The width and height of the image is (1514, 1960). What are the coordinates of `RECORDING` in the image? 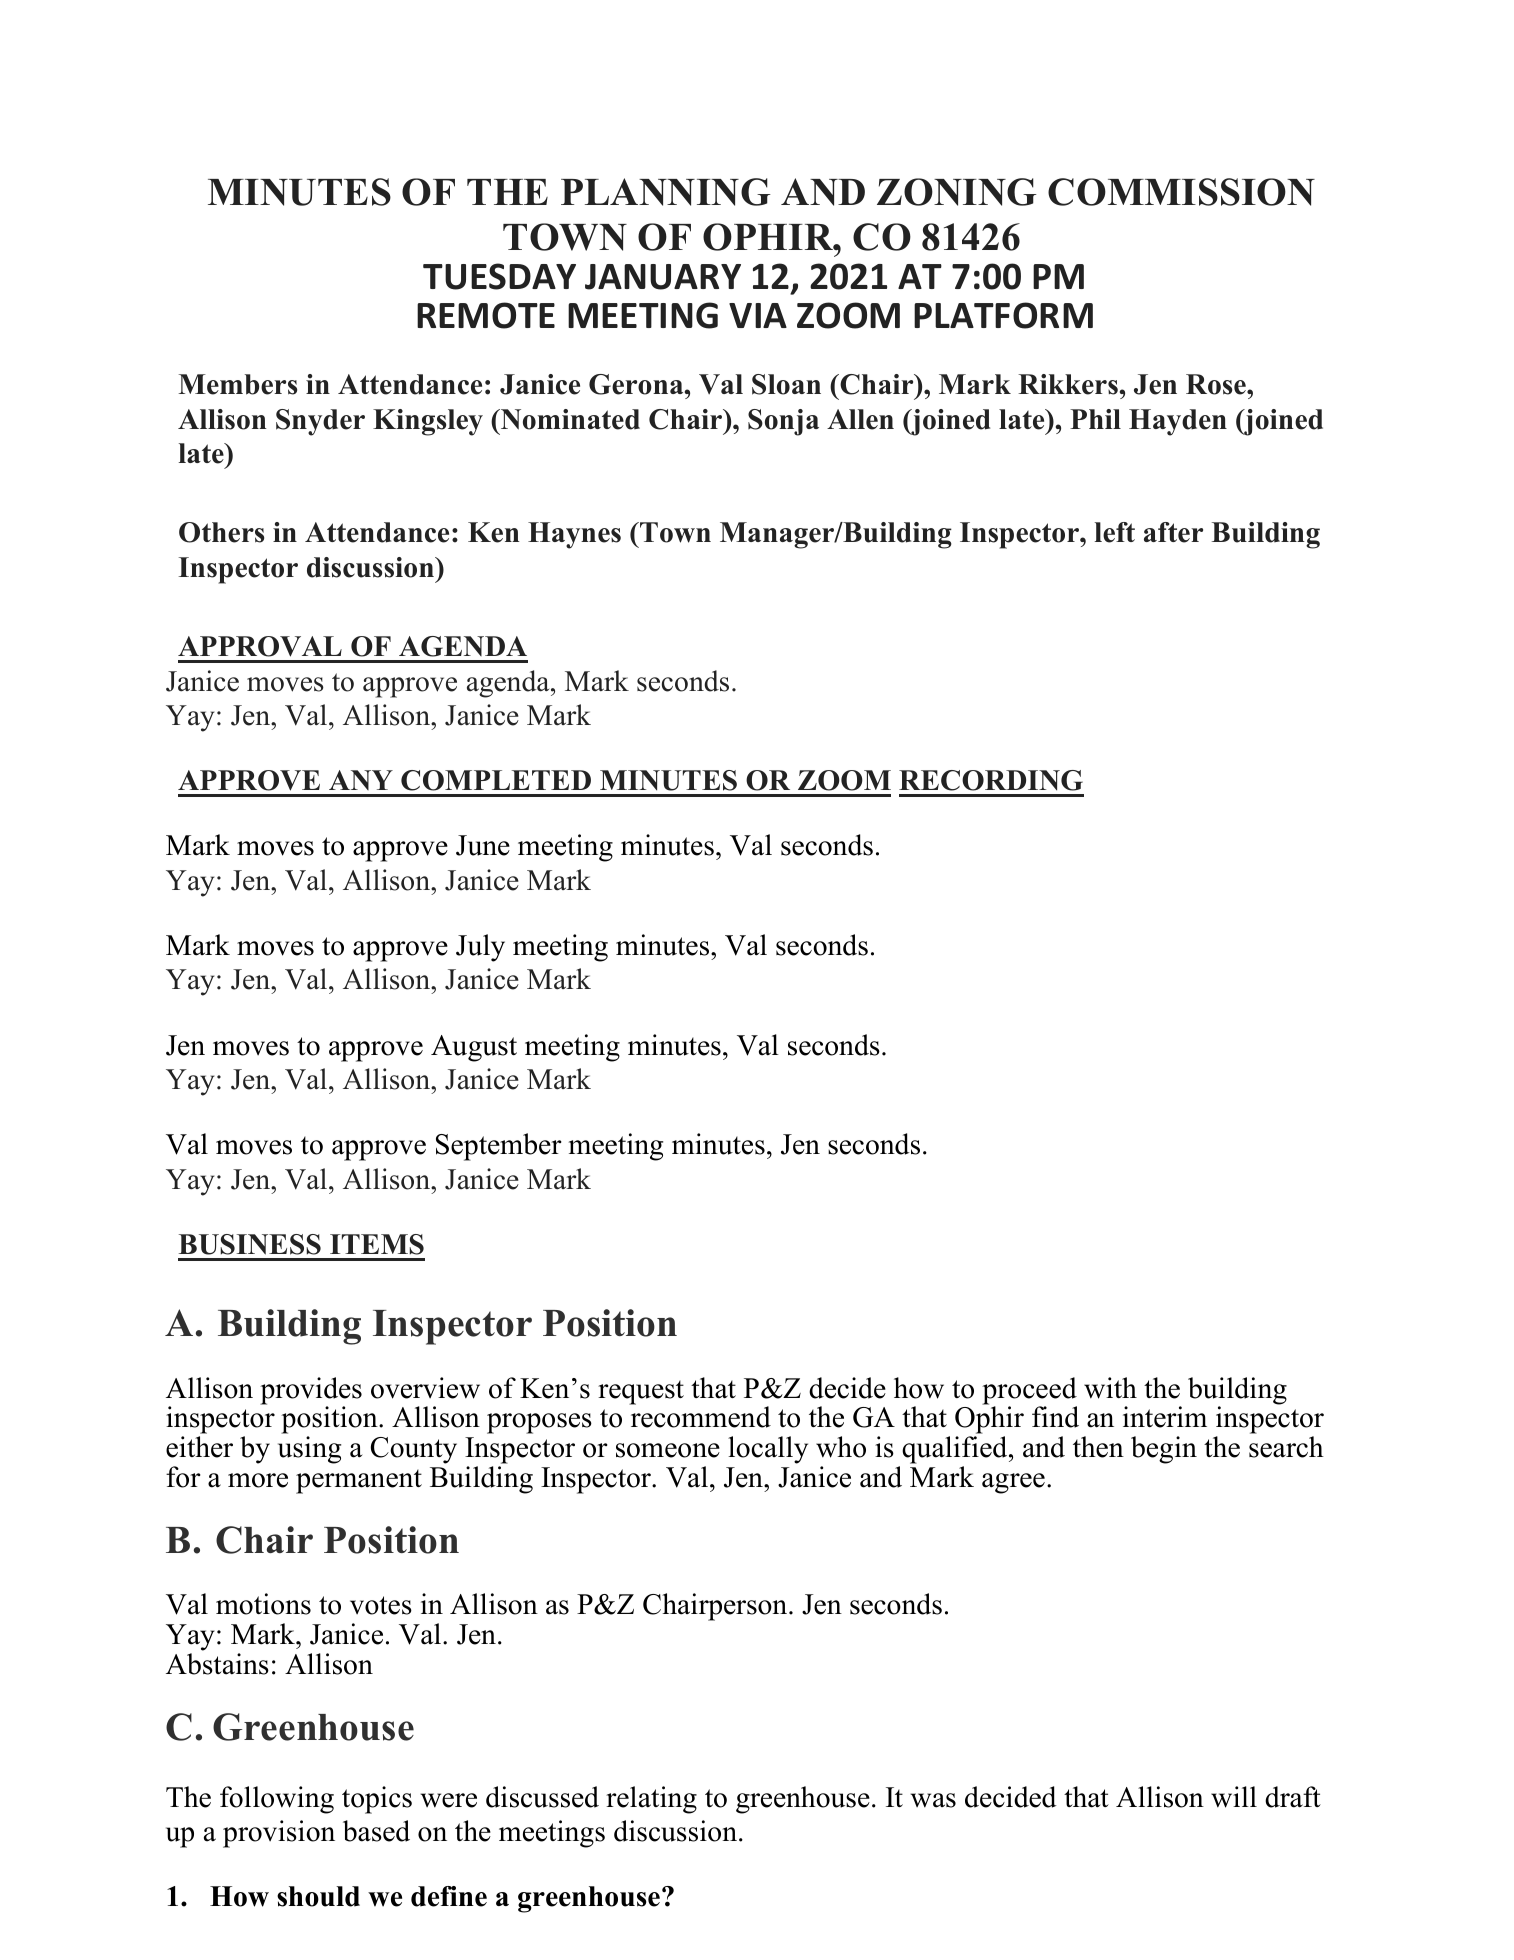 It's located at (991, 780).
